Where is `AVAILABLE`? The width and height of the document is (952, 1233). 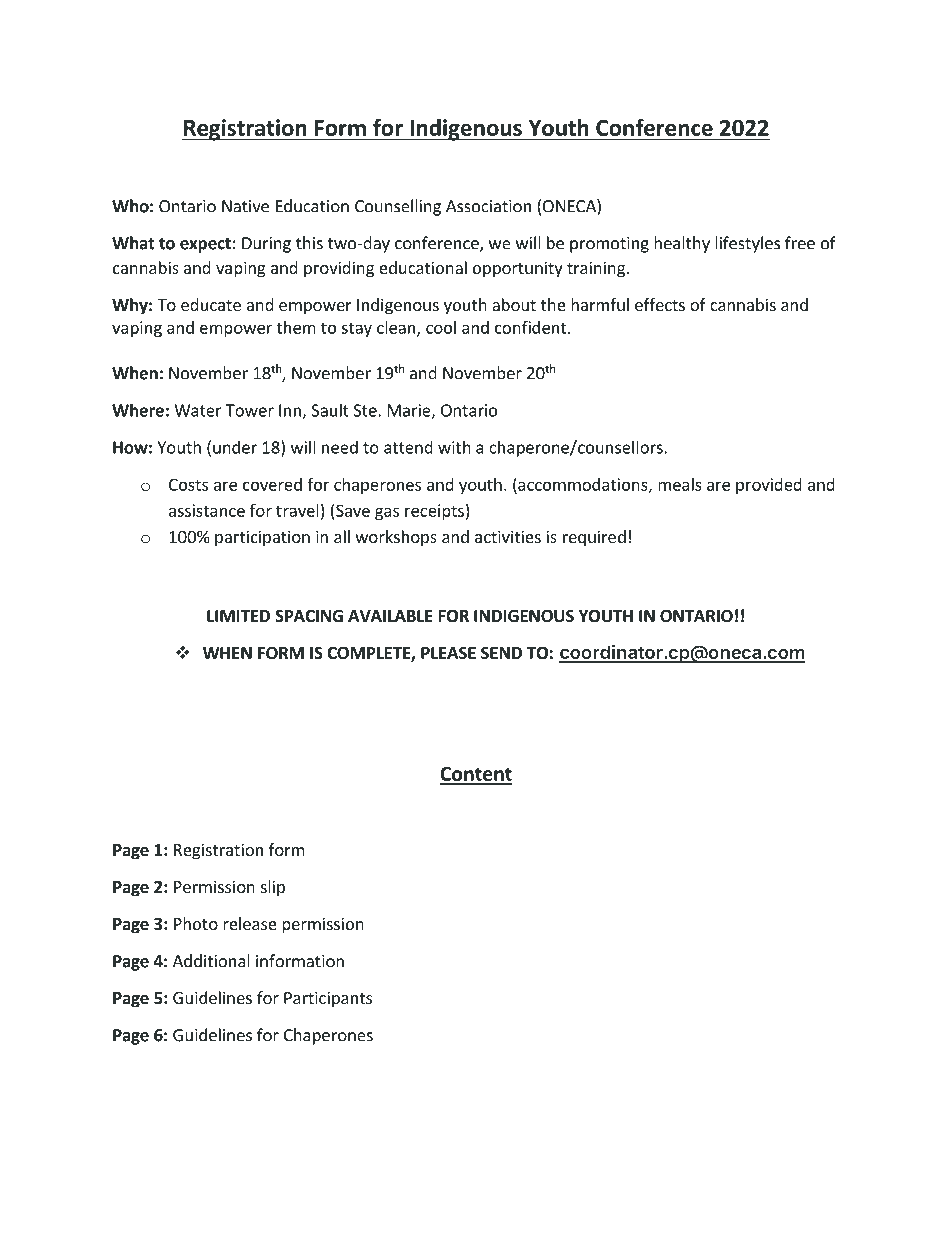 AVAILABLE is located at coordinates (390, 616).
